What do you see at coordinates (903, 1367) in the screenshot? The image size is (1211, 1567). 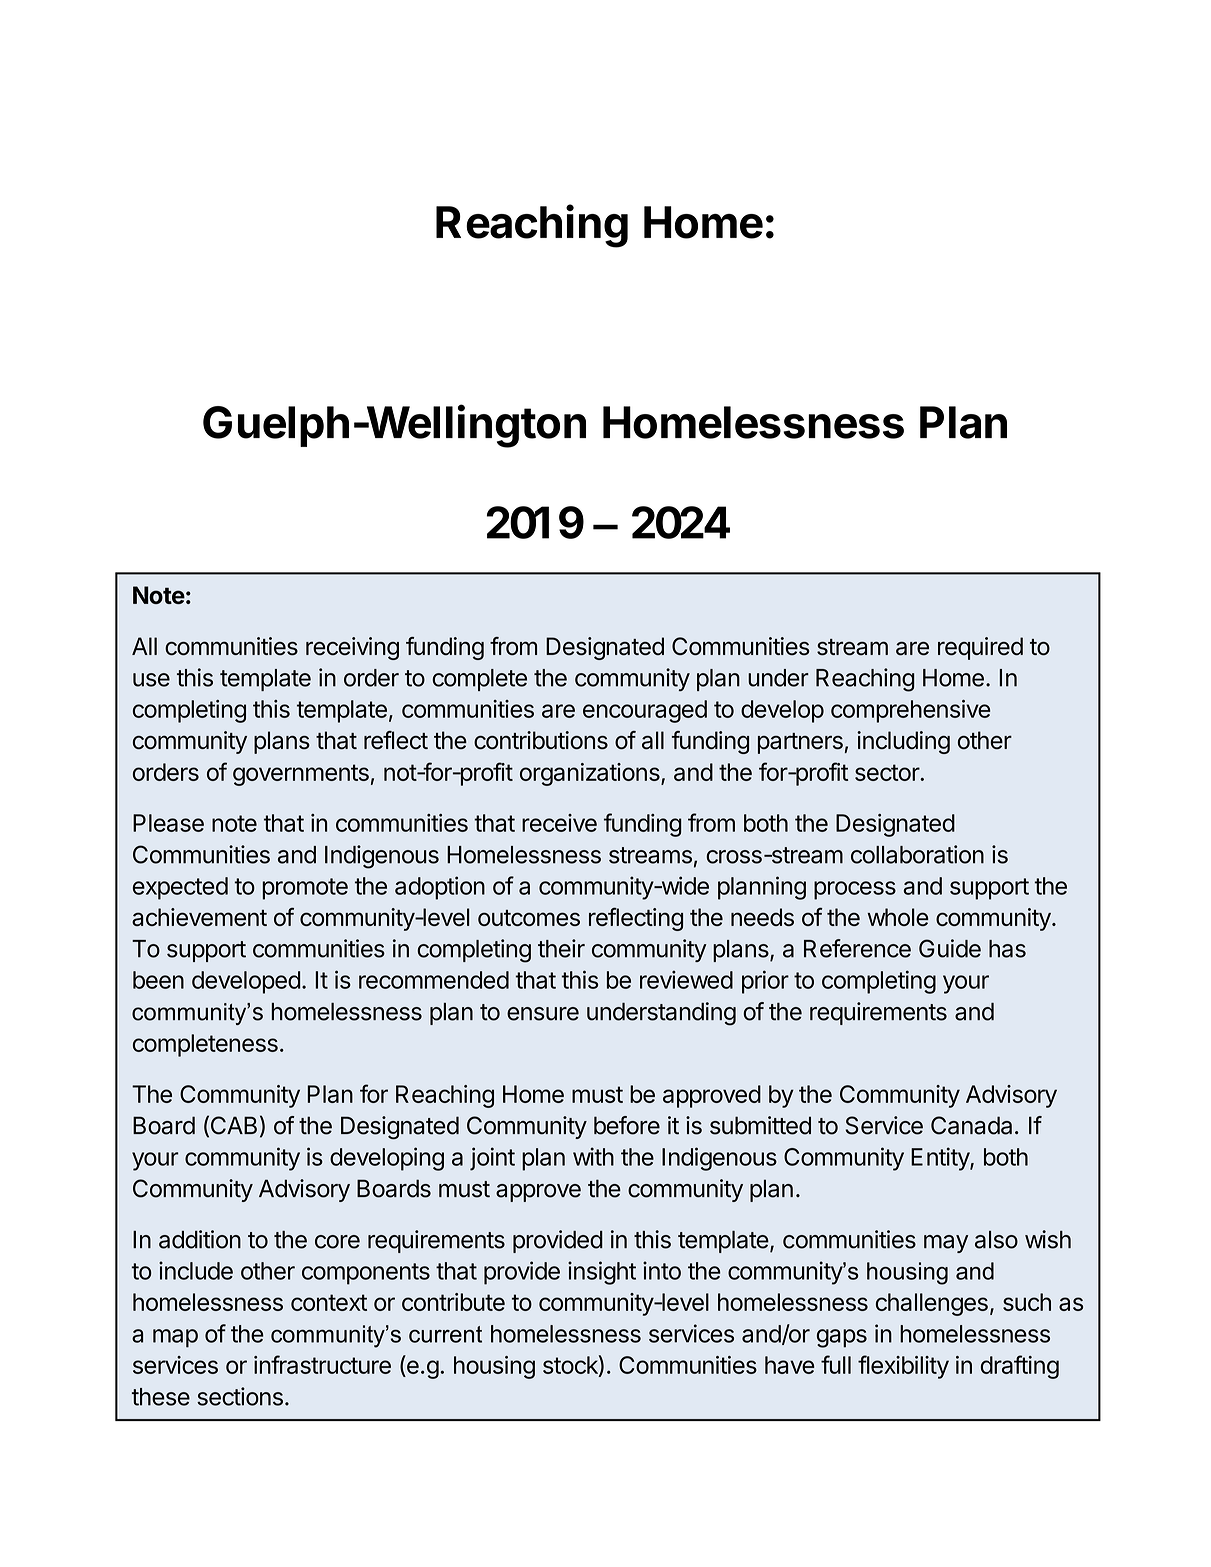 I see `flexibility` at bounding box center [903, 1367].
